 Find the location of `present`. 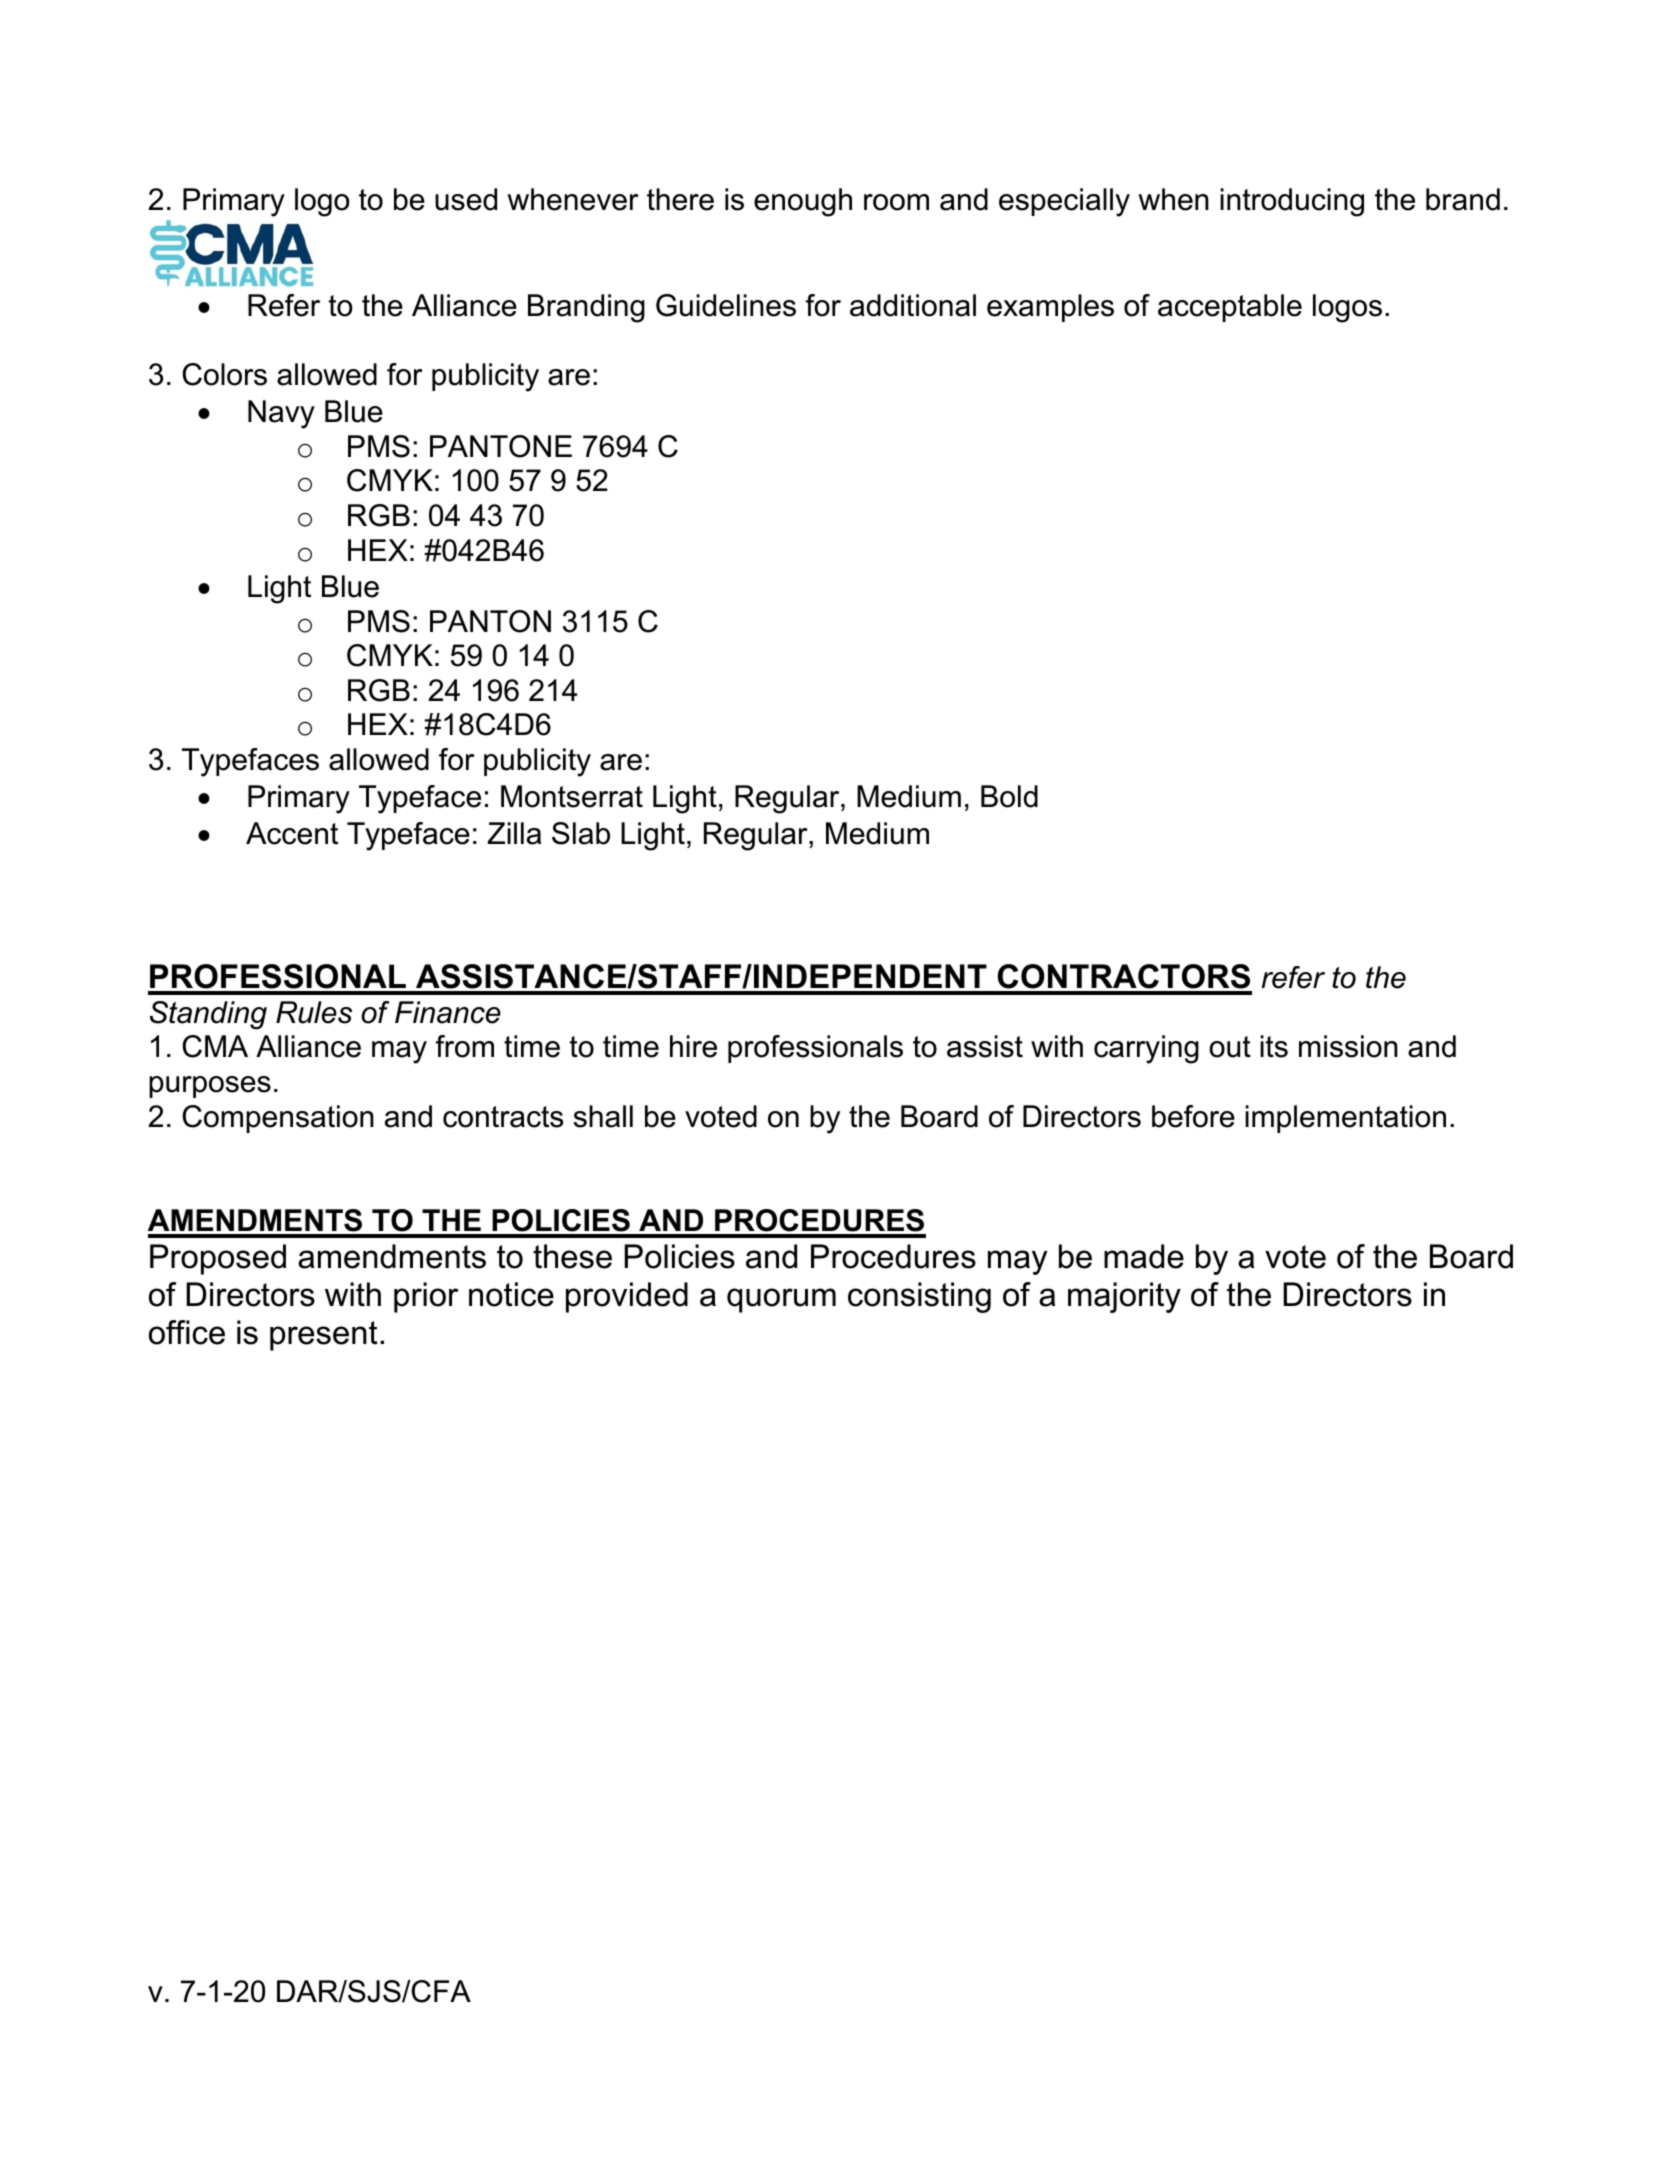

present is located at coordinates (324, 1336).
